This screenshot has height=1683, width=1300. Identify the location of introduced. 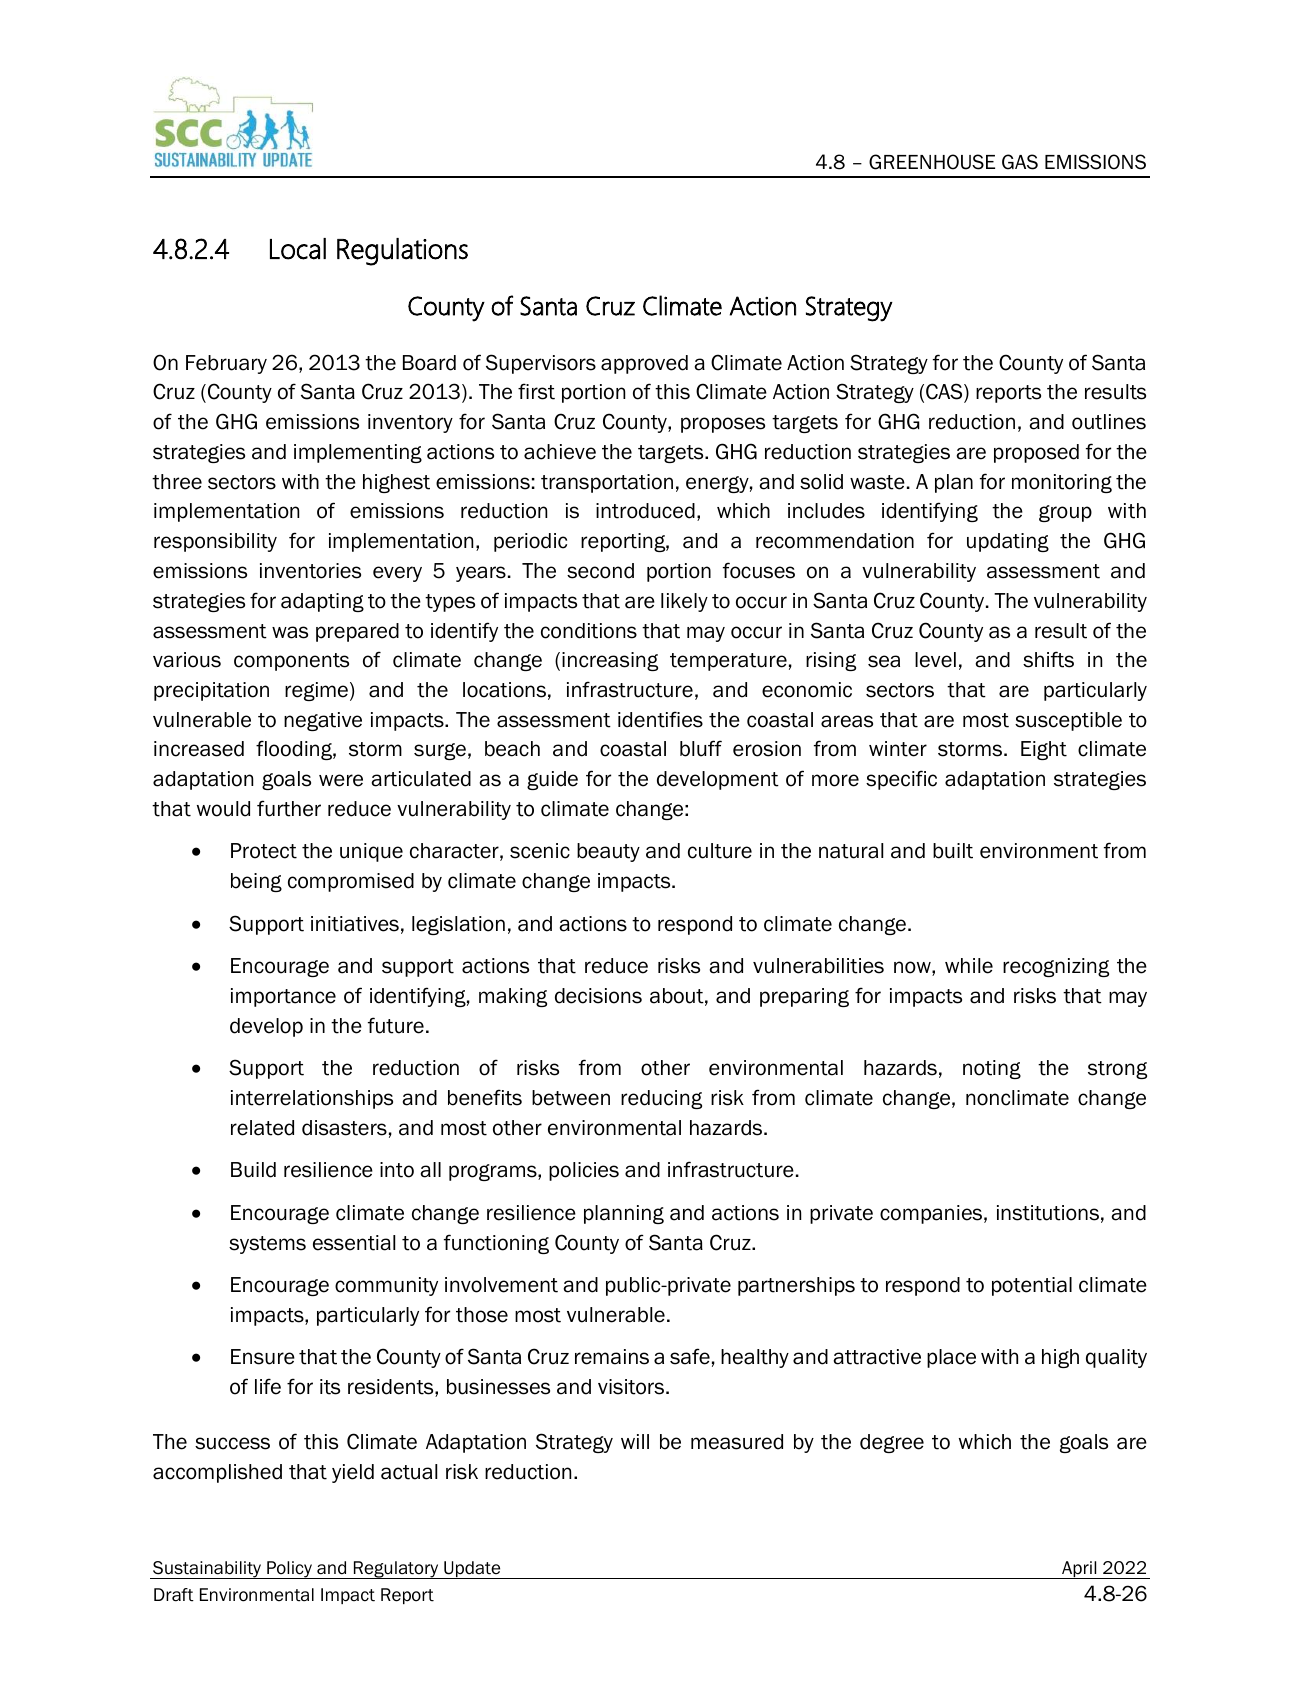
(645, 511).
